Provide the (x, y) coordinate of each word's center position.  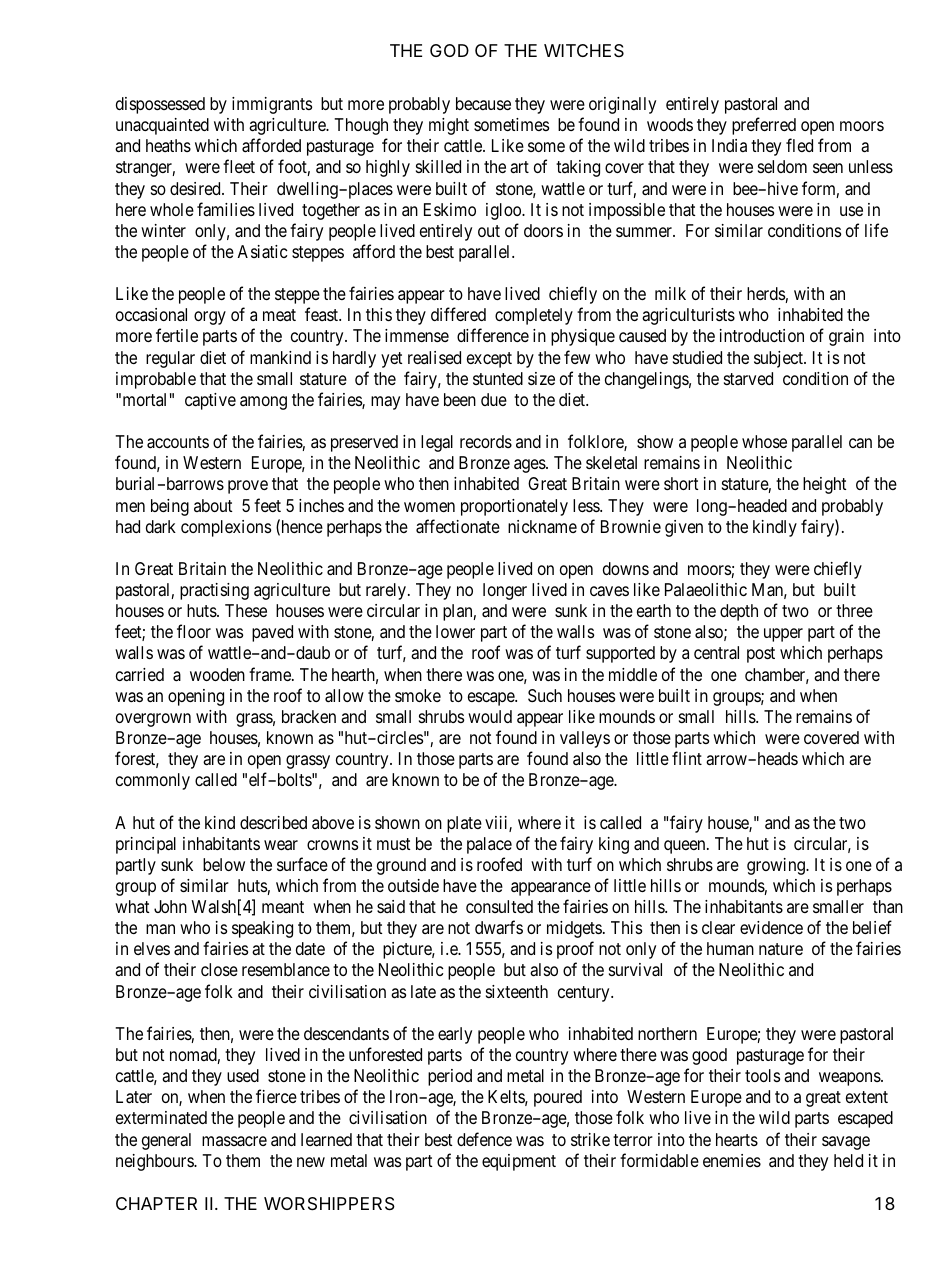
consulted (499, 906)
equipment (519, 1162)
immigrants (272, 105)
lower (455, 631)
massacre (234, 1141)
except (489, 360)
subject (779, 359)
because (483, 103)
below (224, 864)
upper (783, 635)
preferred (764, 126)
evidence (771, 927)
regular (170, 359)
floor (194, 631)
